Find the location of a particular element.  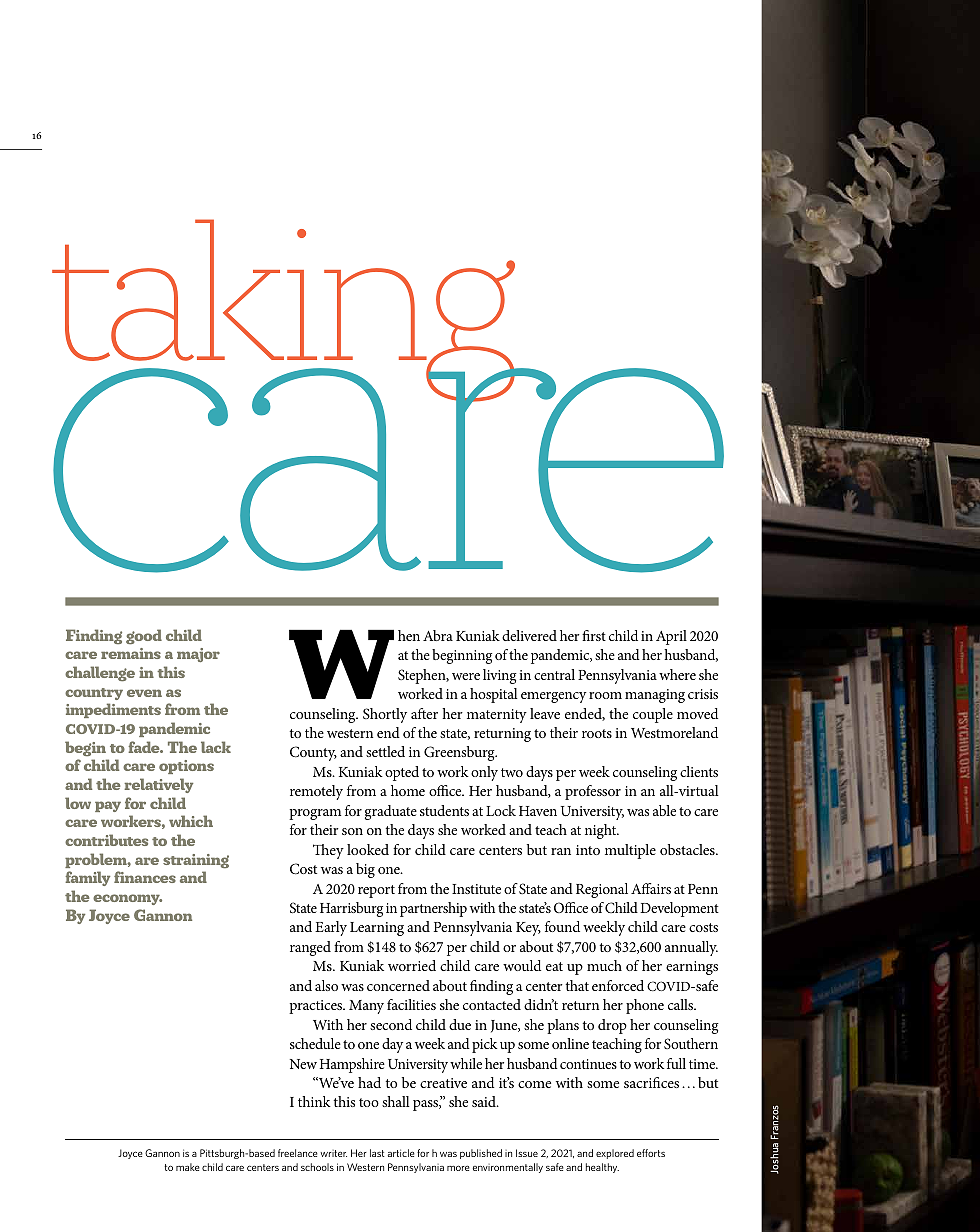

settled is located at coordinates (385, 751).
